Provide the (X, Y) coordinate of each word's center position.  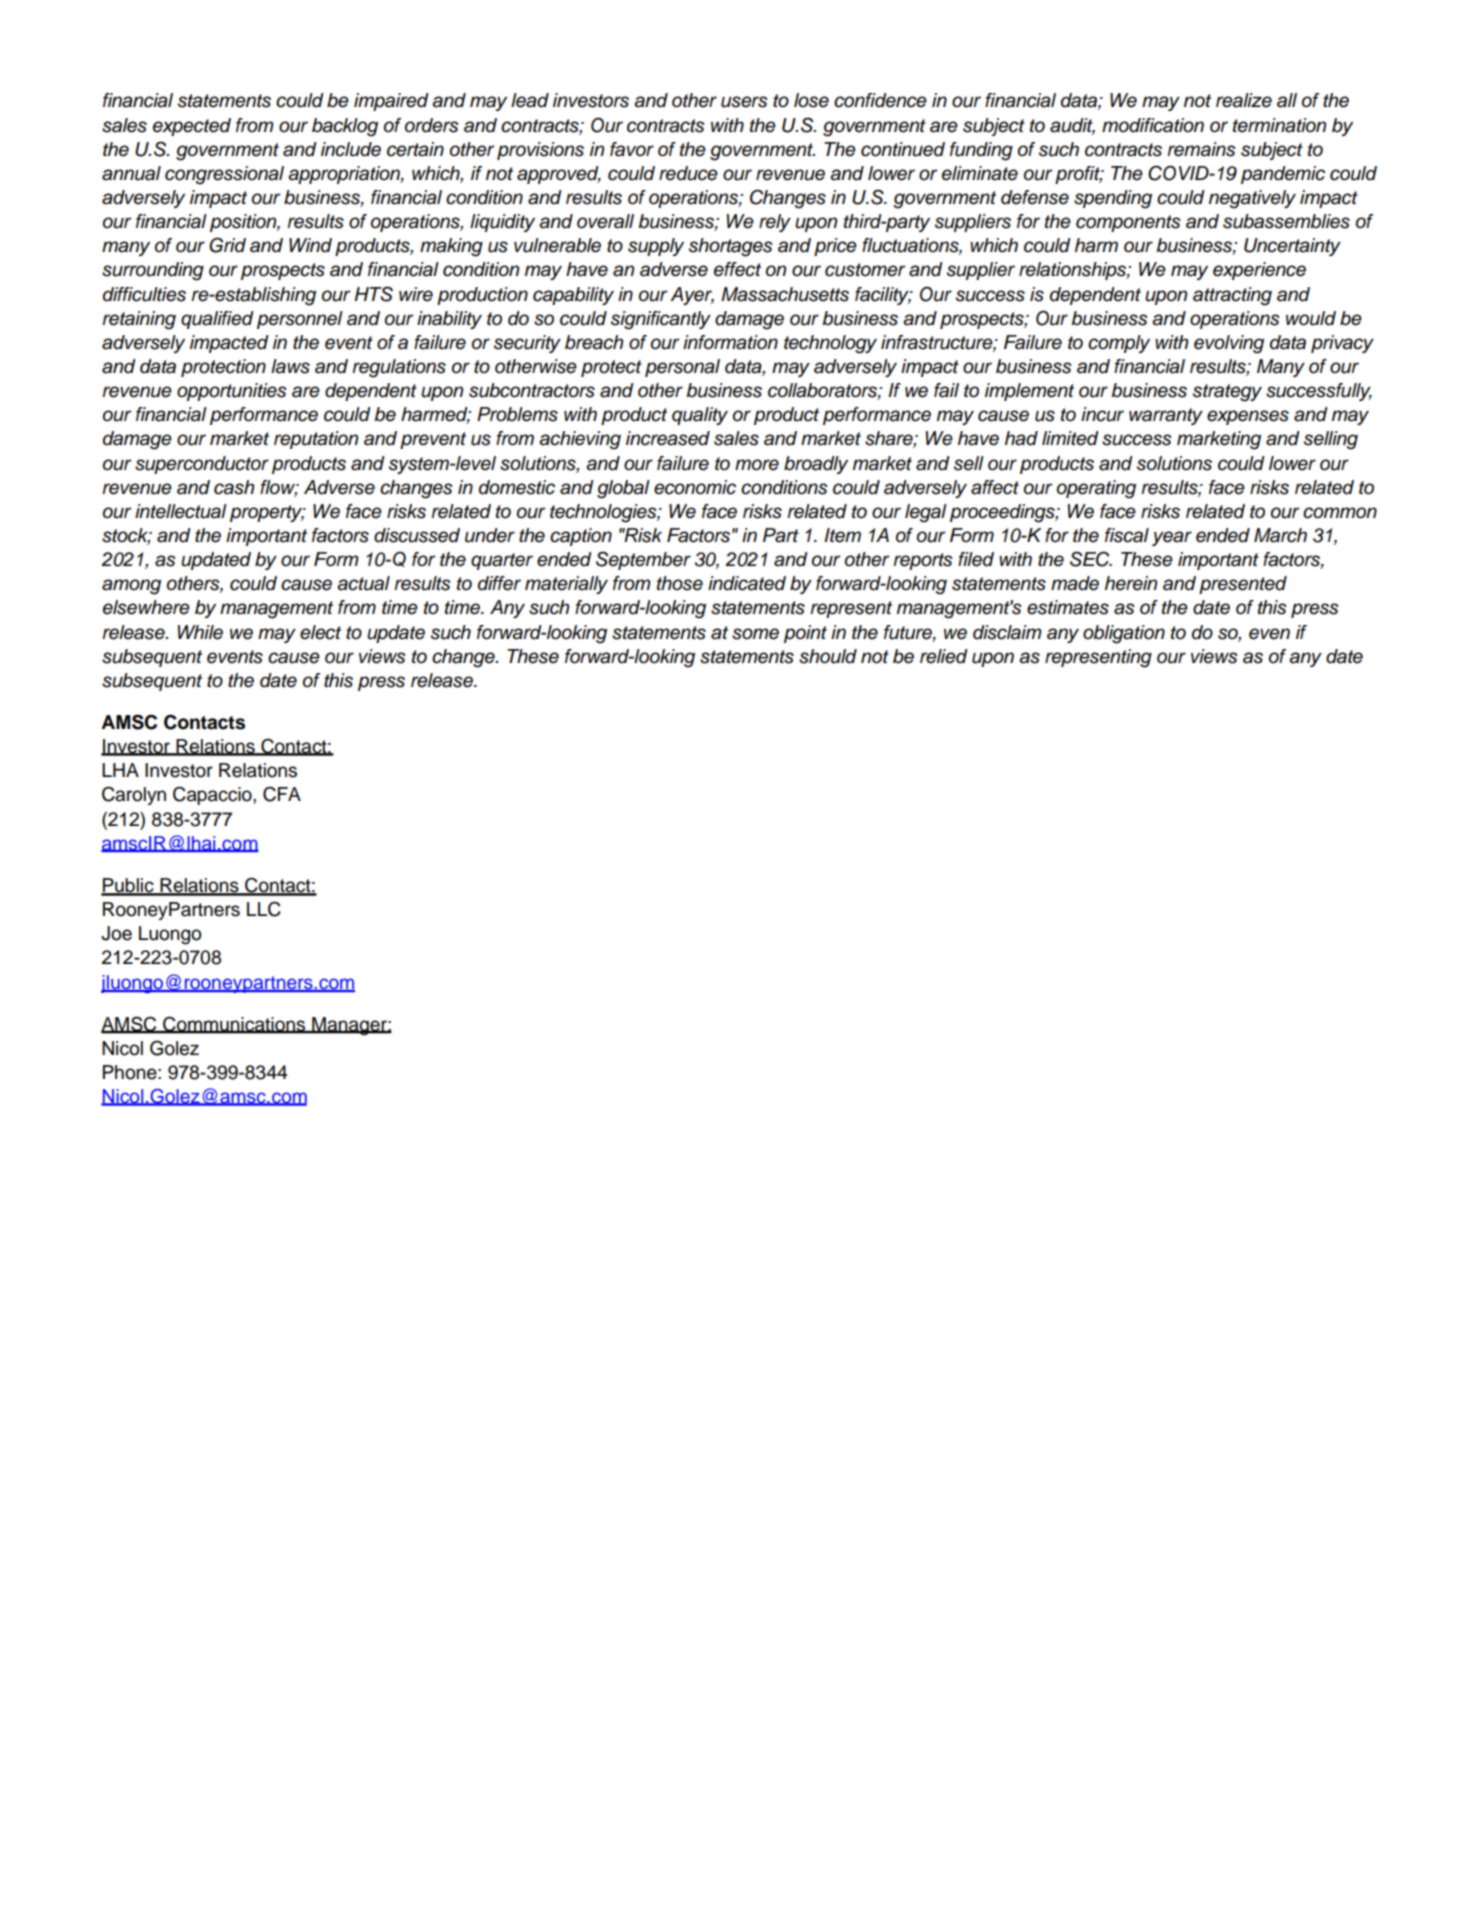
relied (944, 656)
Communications (234, 1025)
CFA (282, 794)
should (828, 656)
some (755, 634)
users (744, 102)
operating (1096, 489)
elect (320, 632)
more (757, 465)
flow (279, 488)
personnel (300, 320)
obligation (1124, 634)
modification (1153, 125)
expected (192, 127)
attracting (1232, 296)
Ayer (692, 296)
